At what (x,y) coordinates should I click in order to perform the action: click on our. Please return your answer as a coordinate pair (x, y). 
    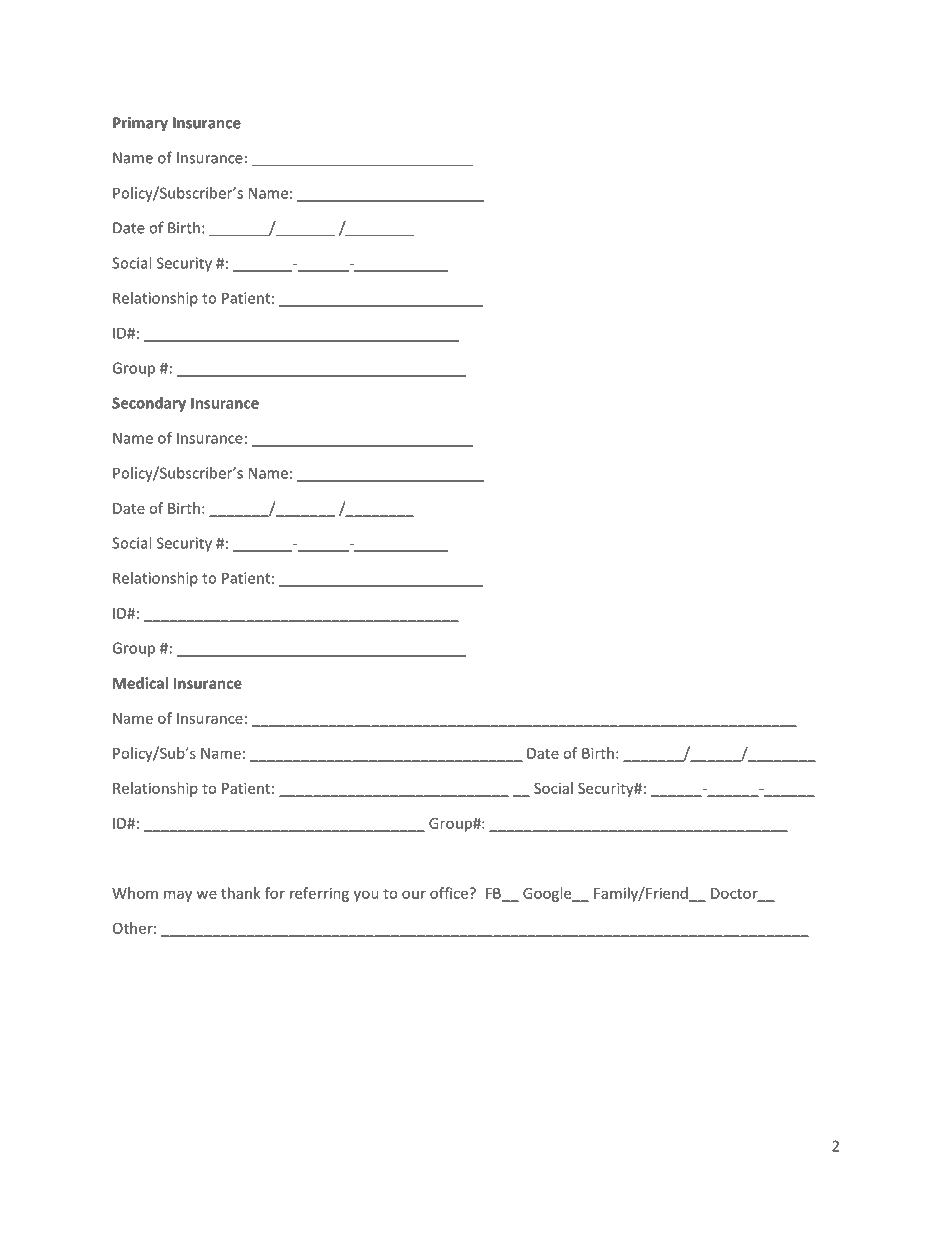
    Looking at the image, I should click on (414, 894).
